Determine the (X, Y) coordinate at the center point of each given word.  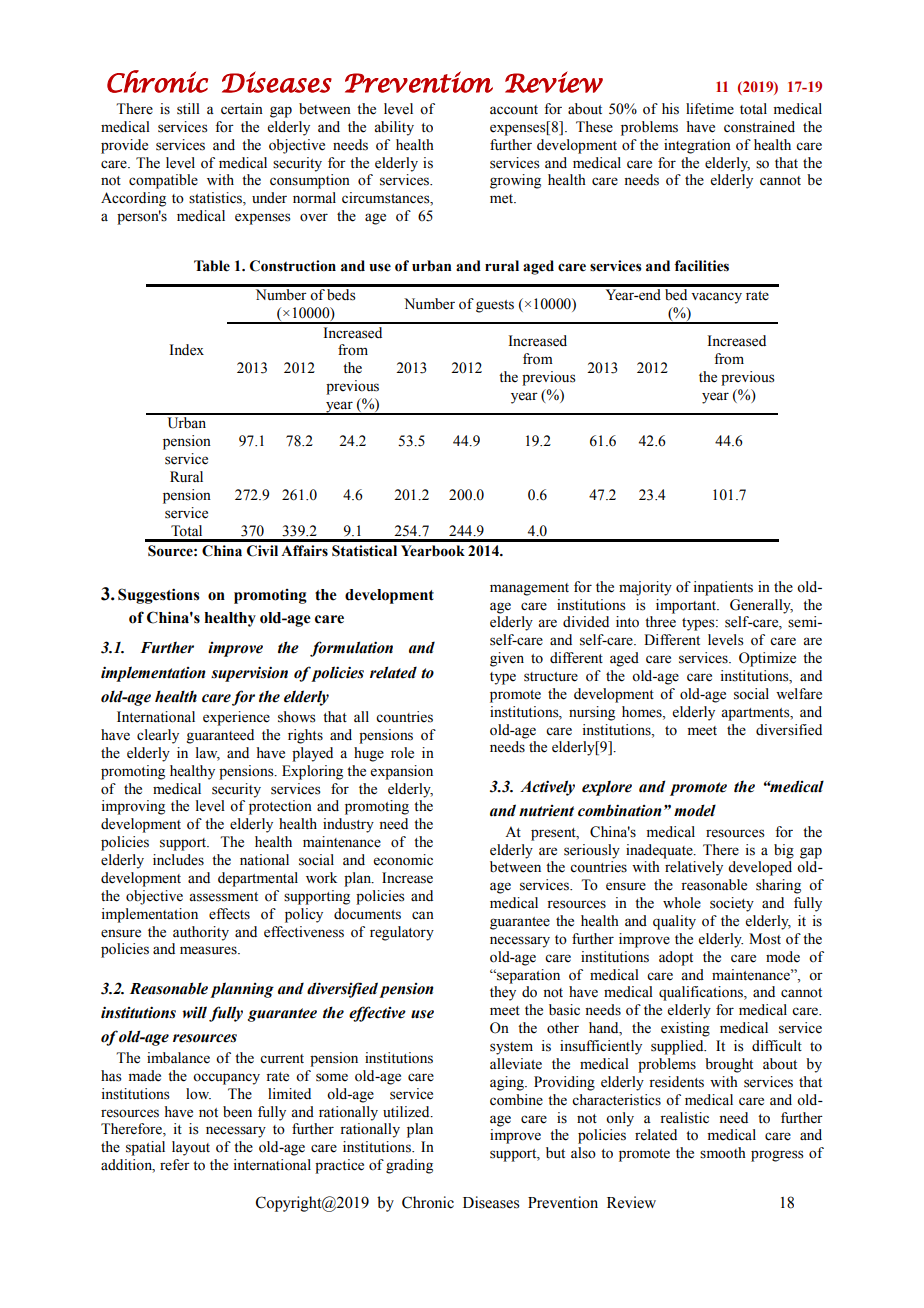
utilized (407, 1112)
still (188, 109)
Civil (262, 551)
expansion (402, 772)
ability (394, 128)
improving (133, 807)
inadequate (660, 851)
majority (645, 588)
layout (191, 1148)
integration (697, 146)
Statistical (364, 551)
